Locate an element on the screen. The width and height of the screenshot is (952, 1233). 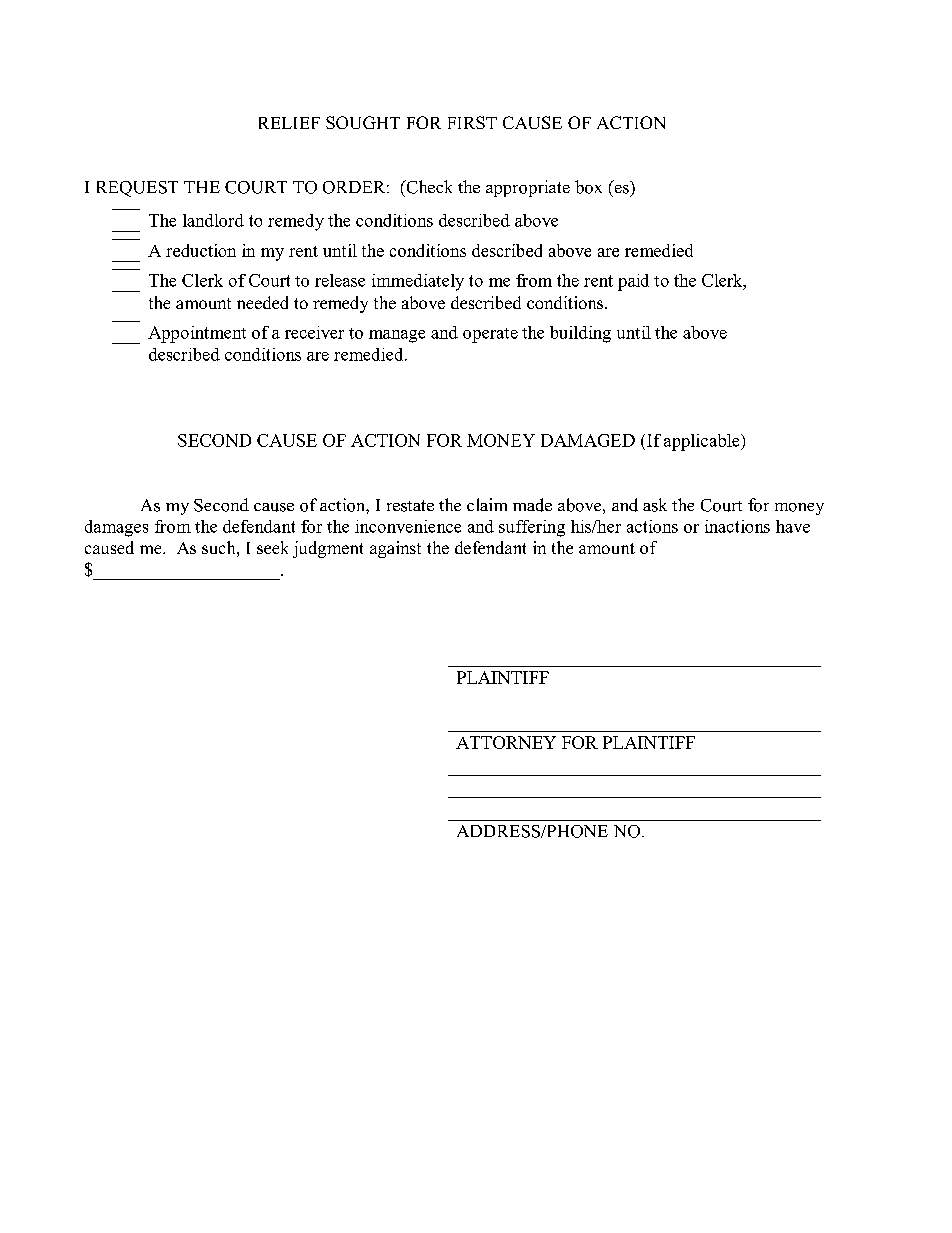
box is located at coordinates (588, 187).
